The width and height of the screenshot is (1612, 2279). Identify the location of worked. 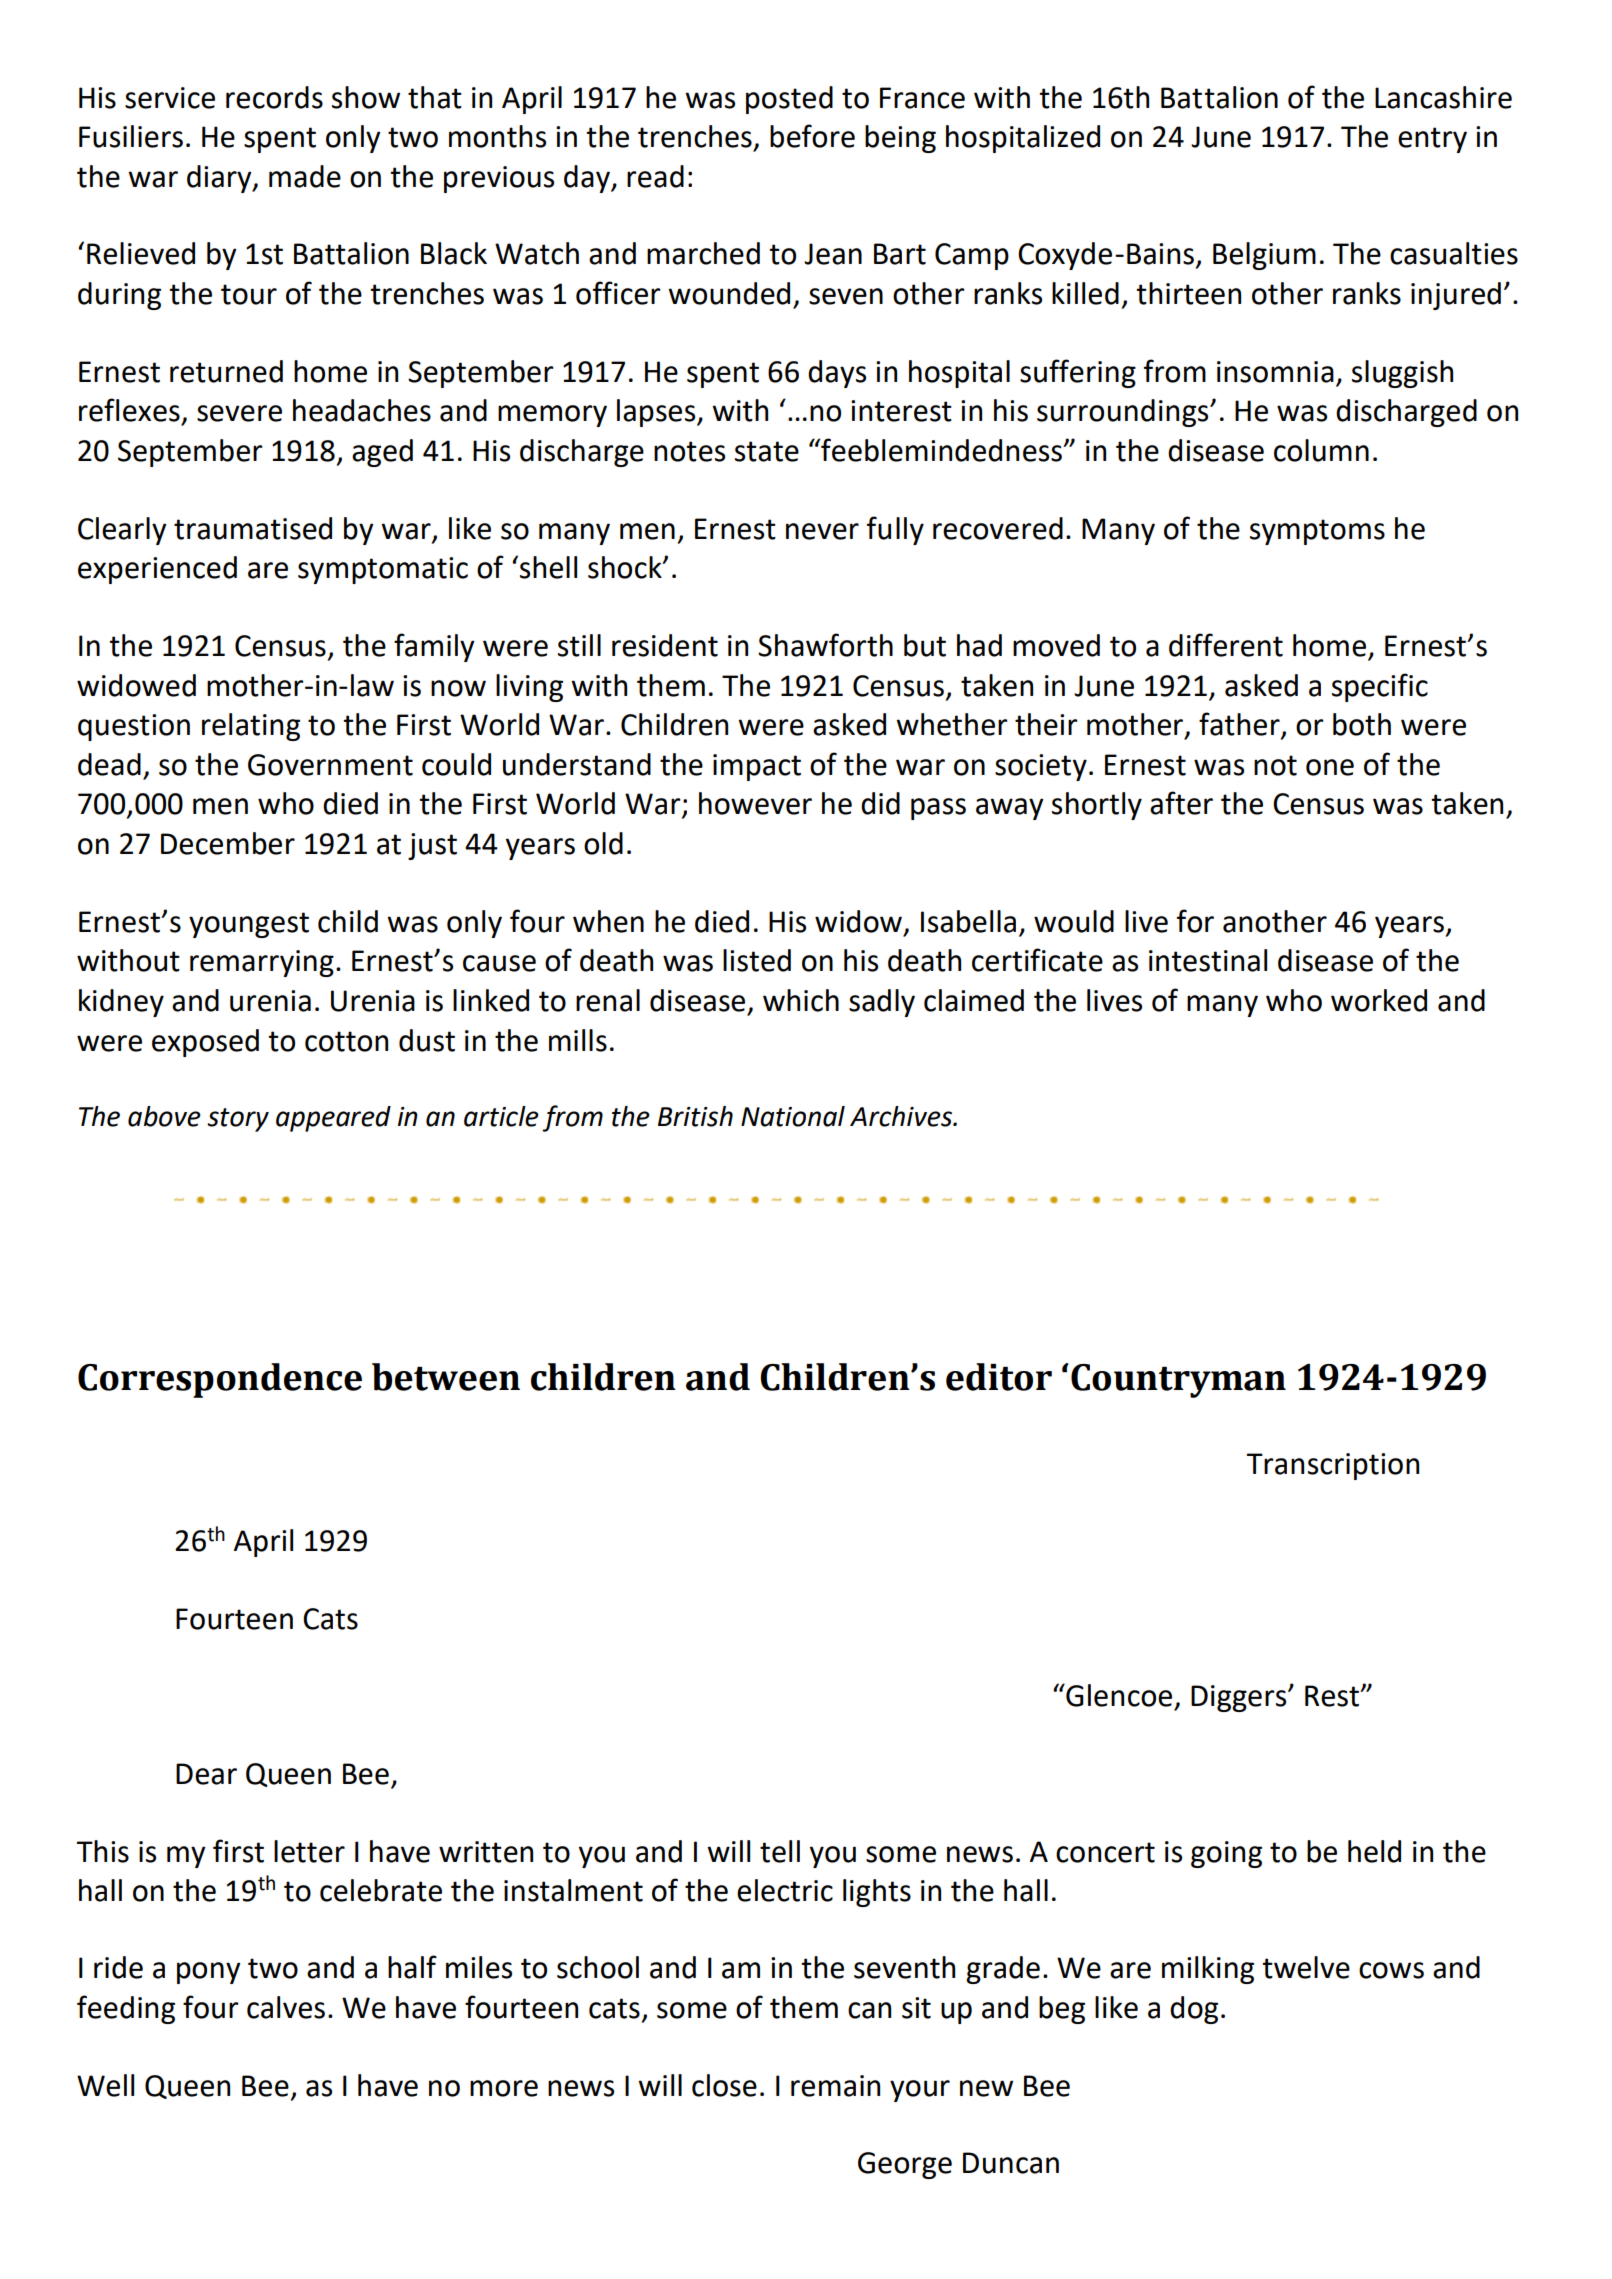
(1379, 1000).
